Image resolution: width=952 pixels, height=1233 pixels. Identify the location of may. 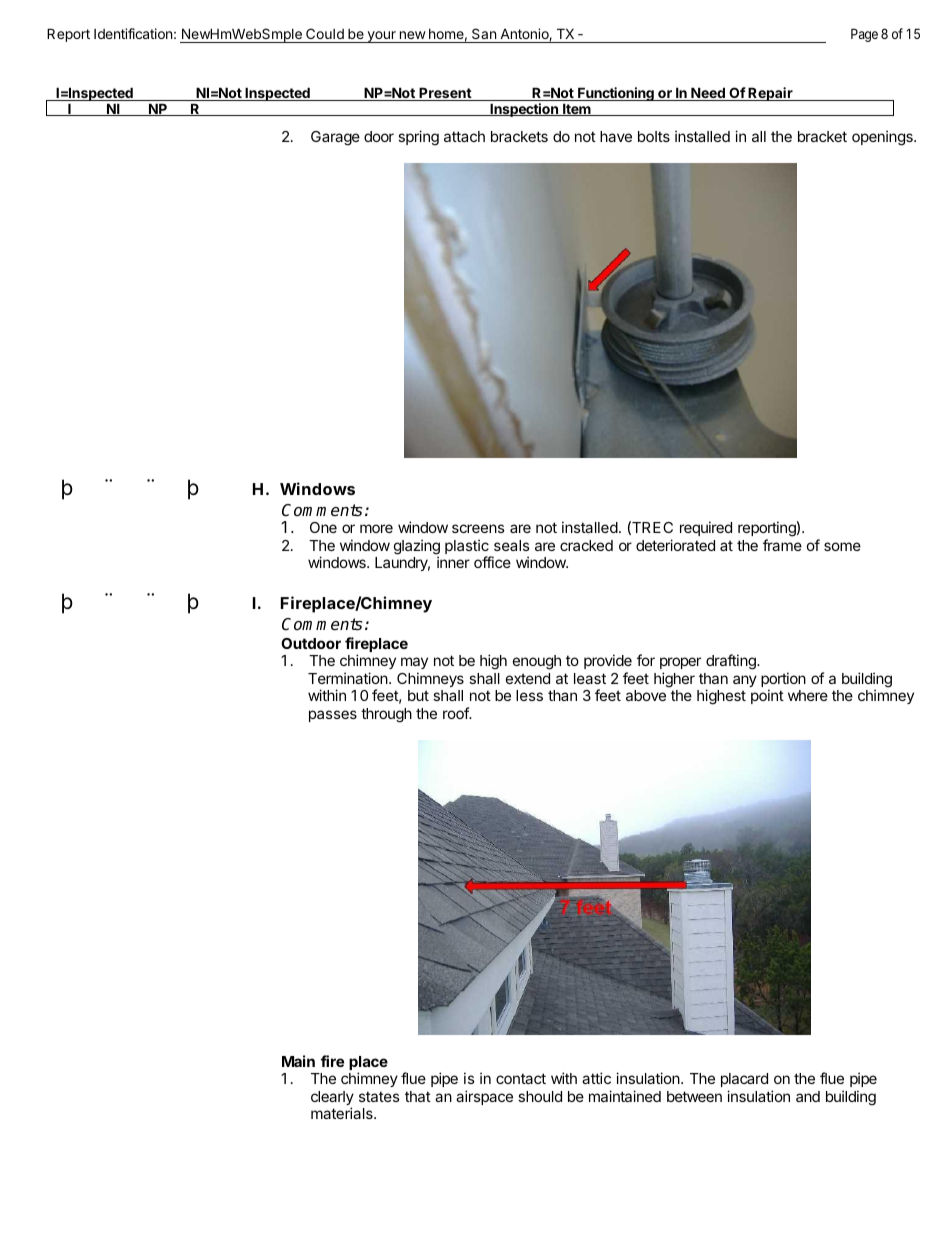
(414, 663).
